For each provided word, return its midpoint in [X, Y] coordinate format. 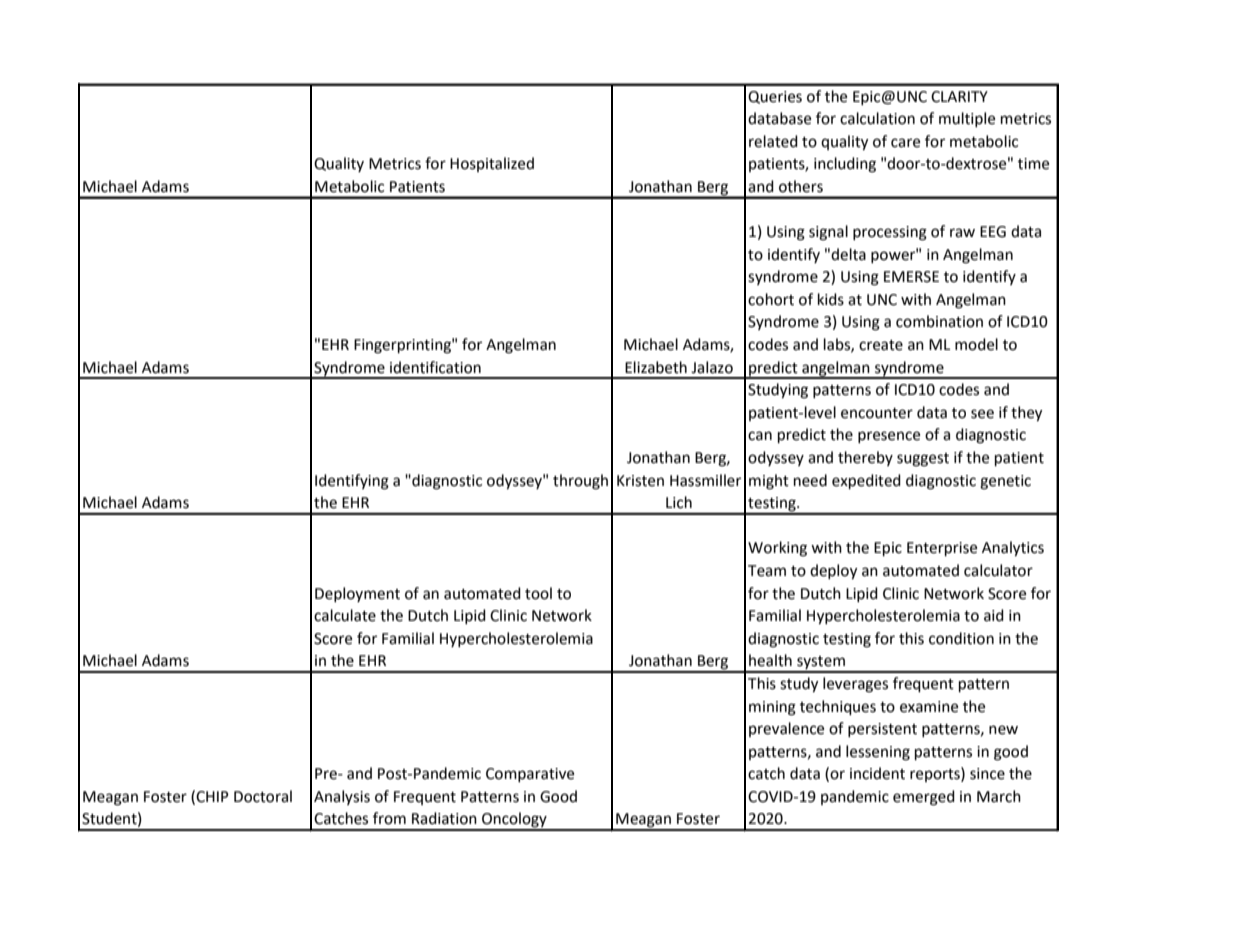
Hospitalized [492, 164]
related [773, 141]
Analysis [342, 797]
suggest [923, 460]
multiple [967, 119]
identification [435, 367]
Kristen [640, 481]
